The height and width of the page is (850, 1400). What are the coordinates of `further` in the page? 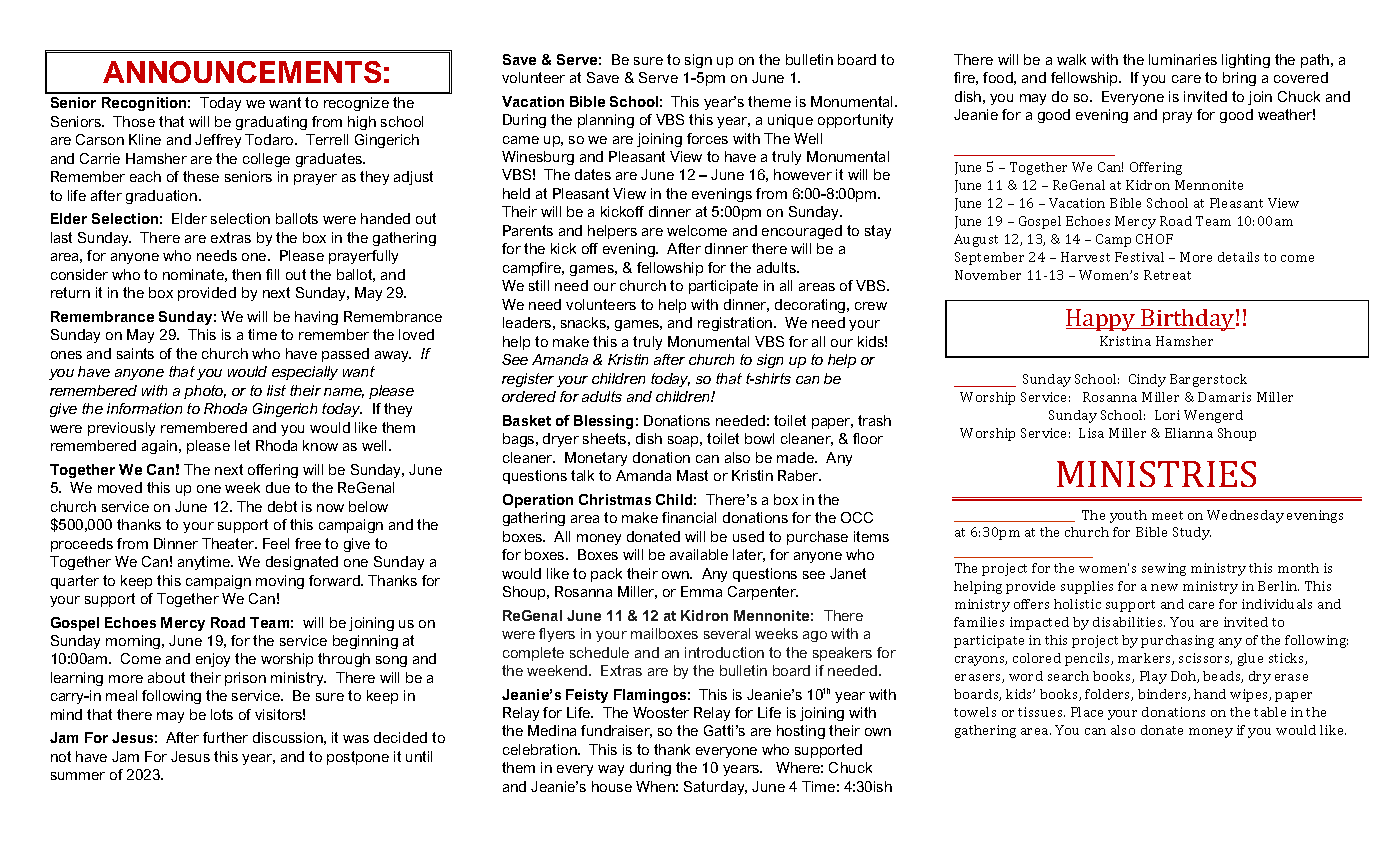 It's located at (225, 737).
